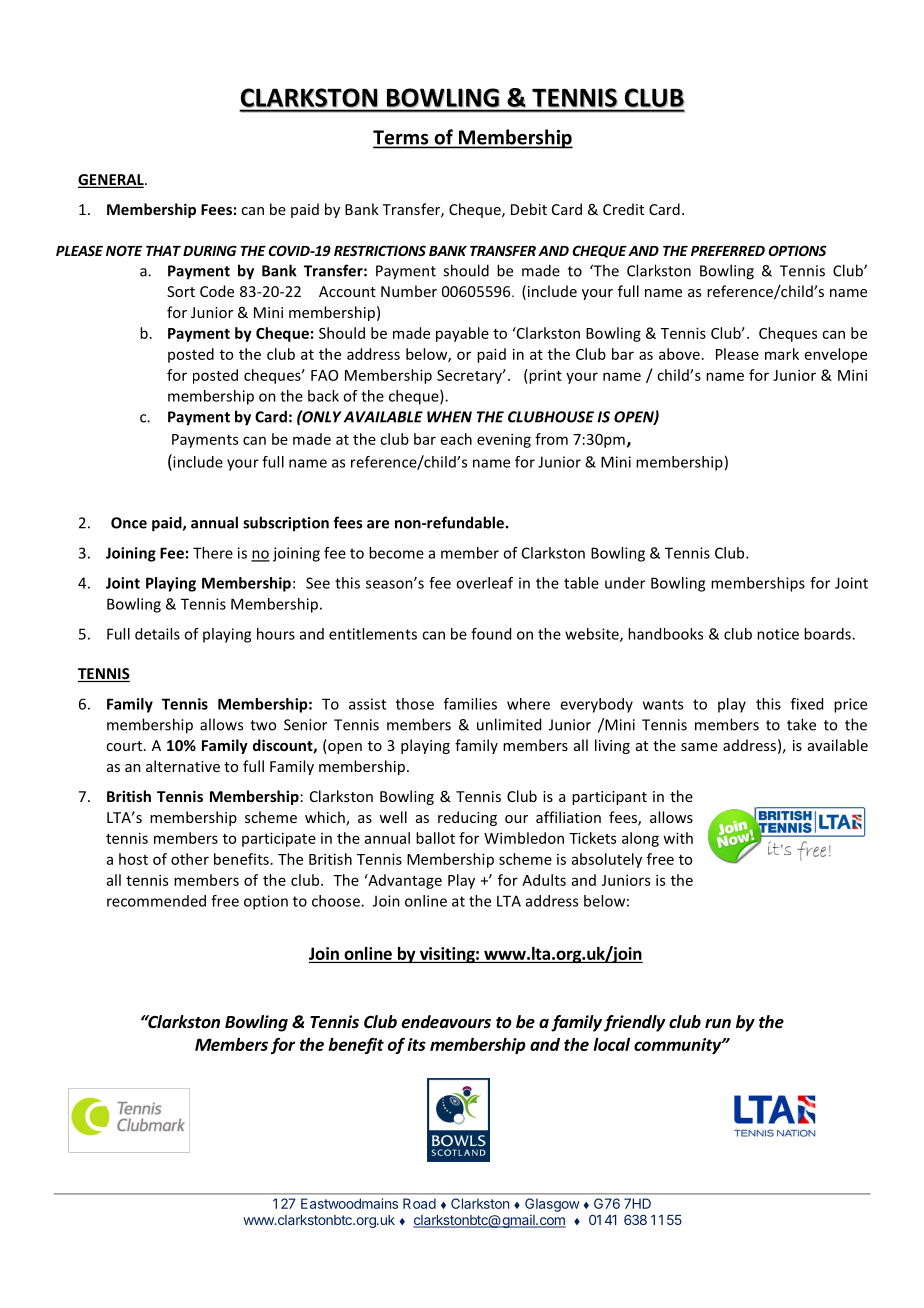  I want to click on Road, so click(419, 1203).
